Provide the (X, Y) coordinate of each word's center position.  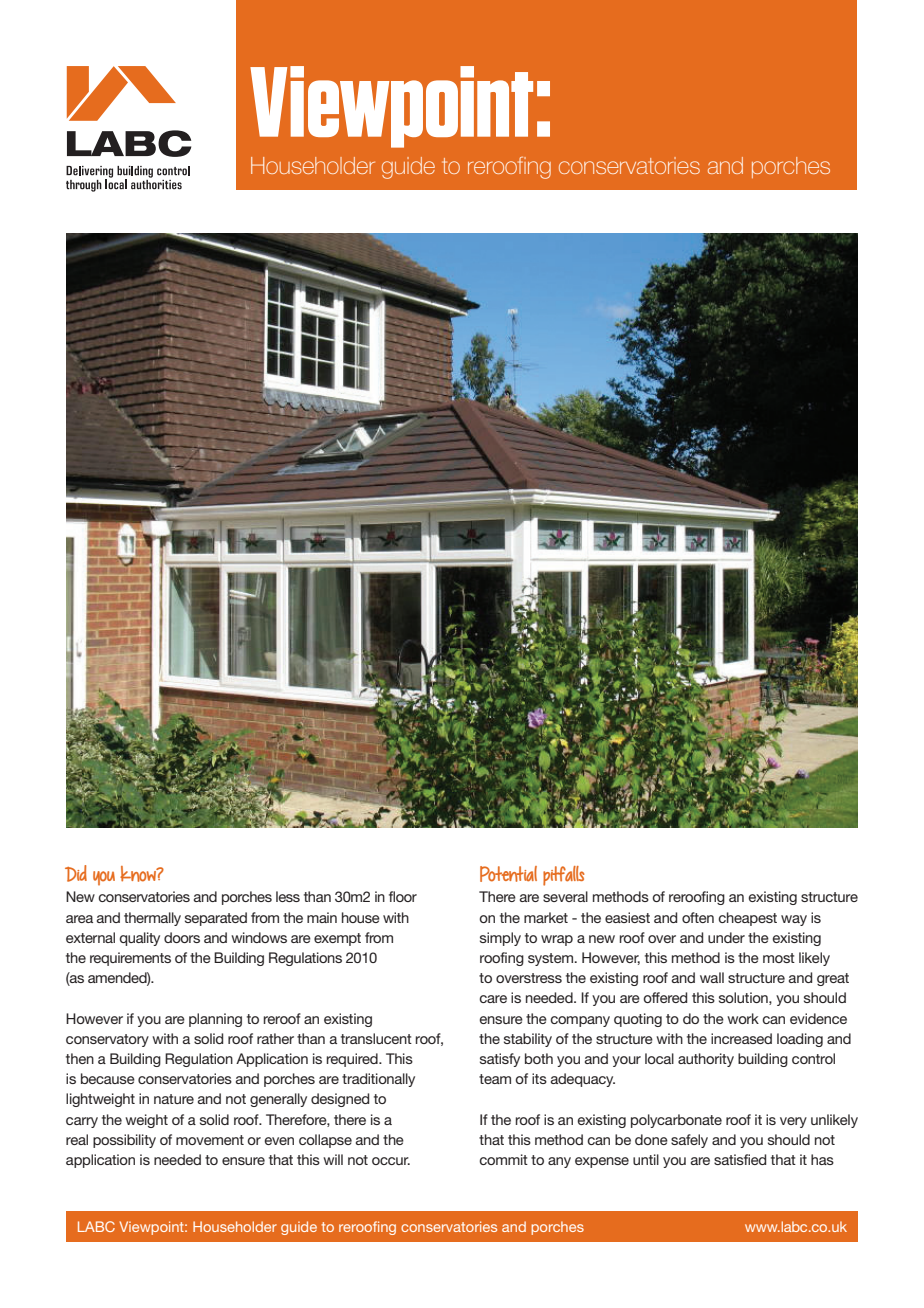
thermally (152, 919)
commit (503, 1159)
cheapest (747, 919)
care (493, 999)
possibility (124, 1141)
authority (706, 1060)
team (495, 1079)
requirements (130, 959)
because (108, 1078)
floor (403, 896)
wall (712, 977)
